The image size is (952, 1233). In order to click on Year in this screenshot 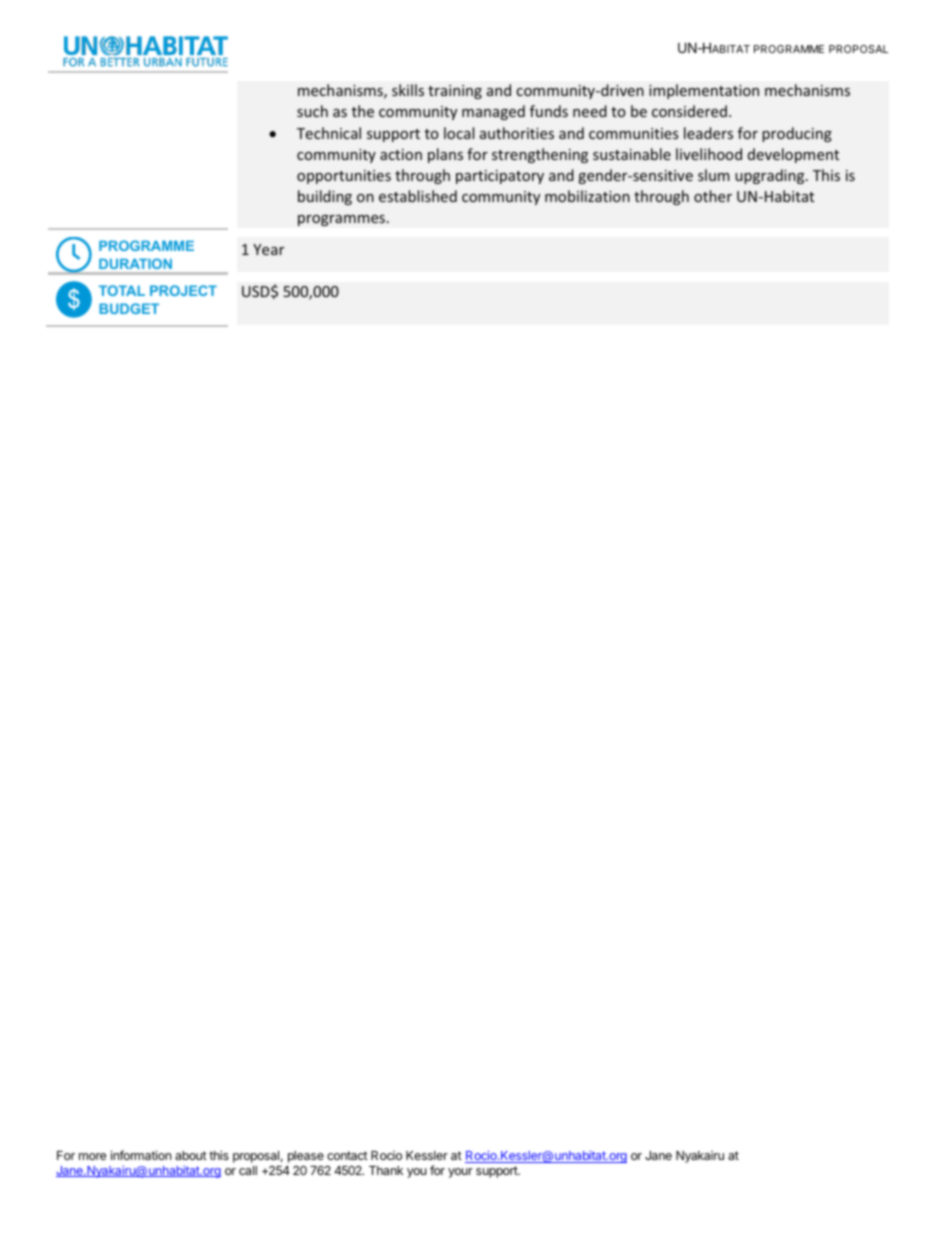, I will do `click(268, 249)`.
